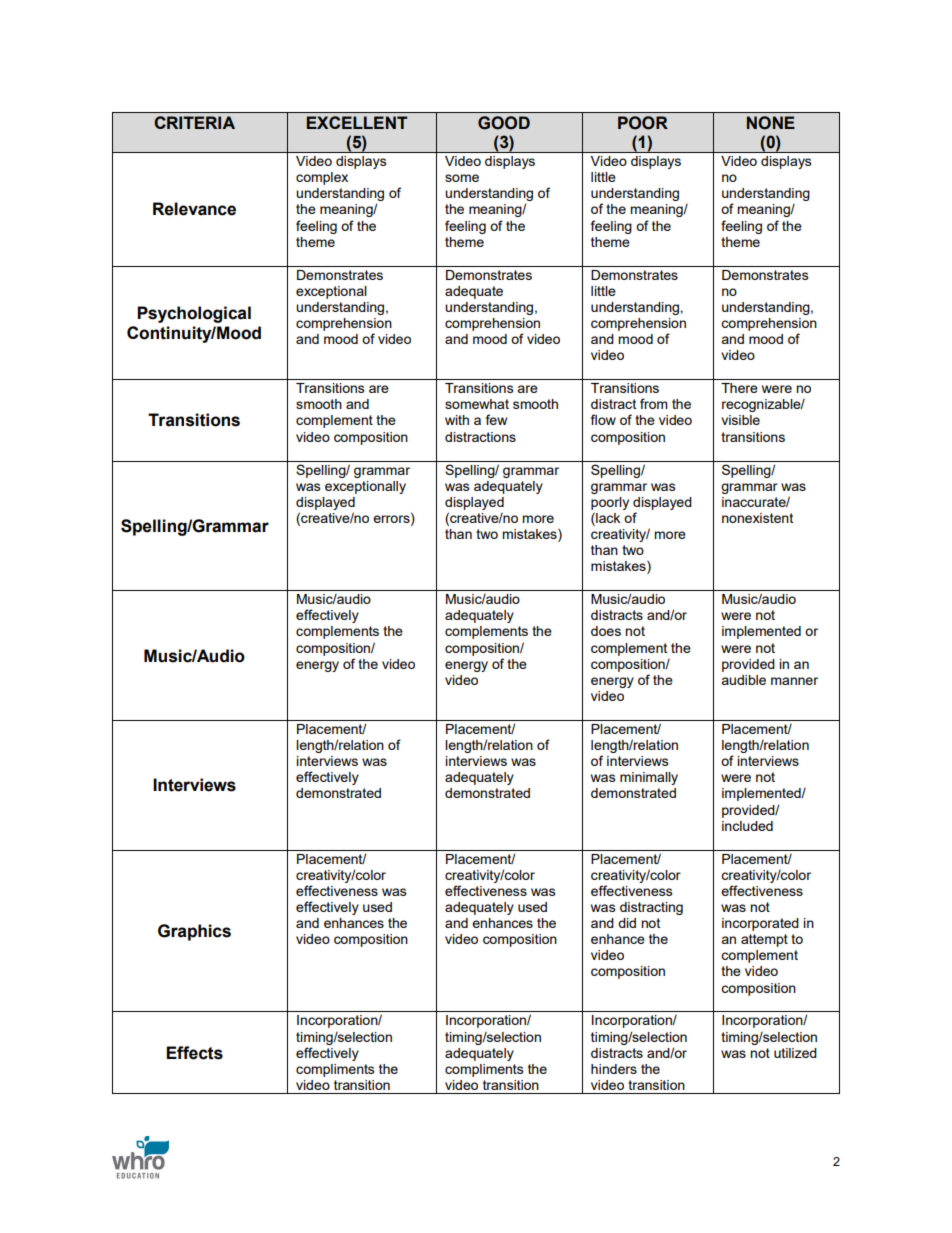 The image size is (952, 1233). What do you see at coordinates (194, 314) in the page?
I see `Psychological` at bounding box center [194, 314].
